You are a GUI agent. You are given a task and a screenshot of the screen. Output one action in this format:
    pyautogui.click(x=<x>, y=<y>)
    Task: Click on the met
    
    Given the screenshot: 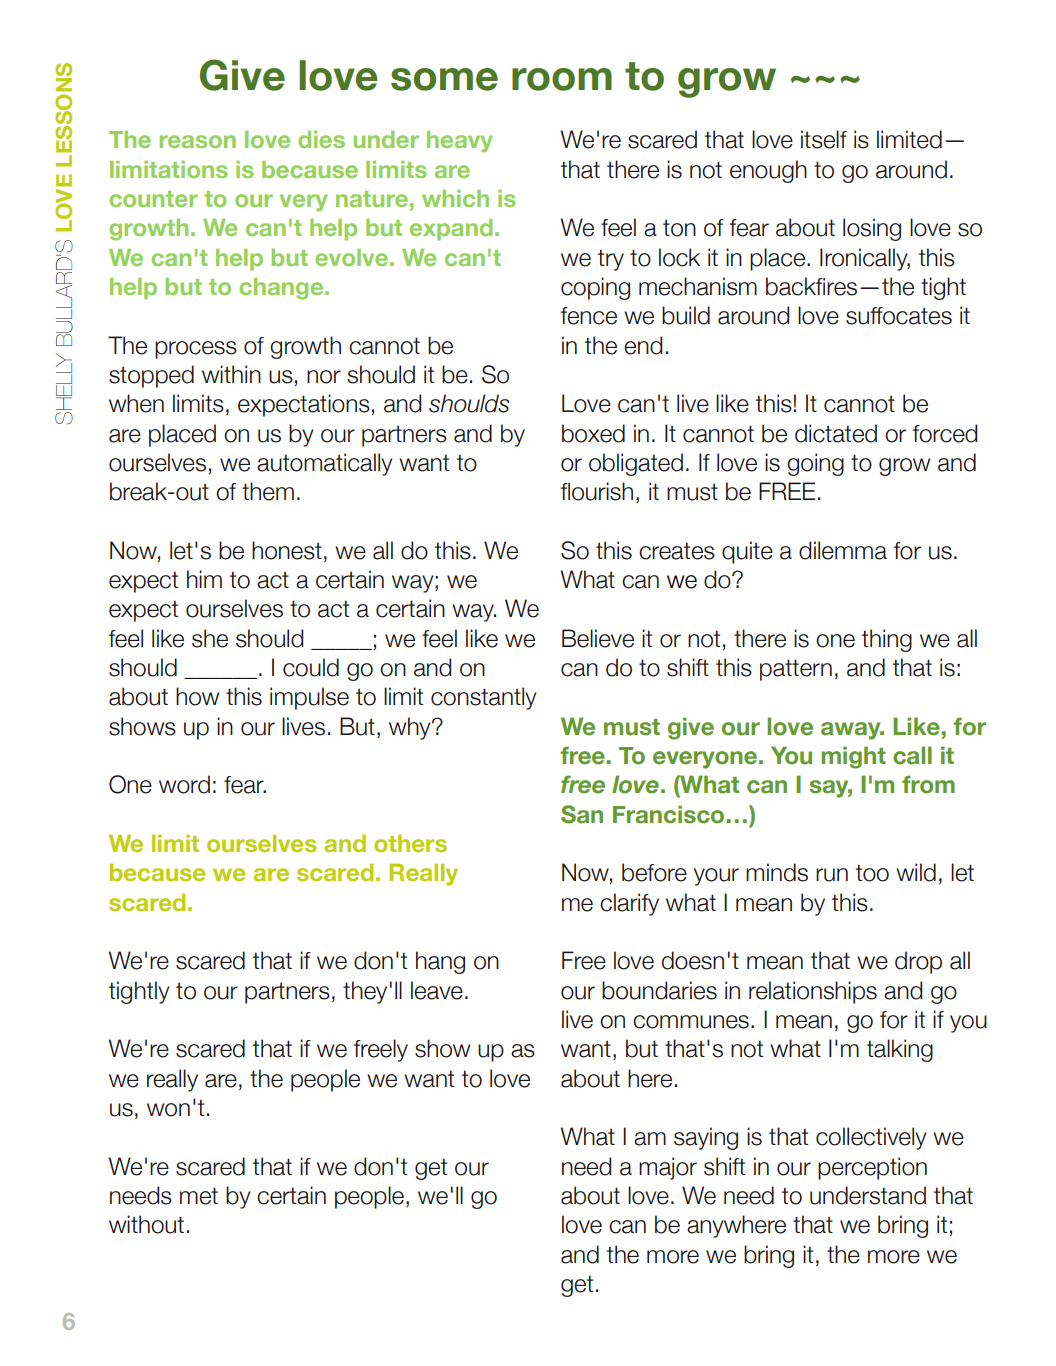 What is the action you would take?
    pyautogui.click(x=199, y=1196)
